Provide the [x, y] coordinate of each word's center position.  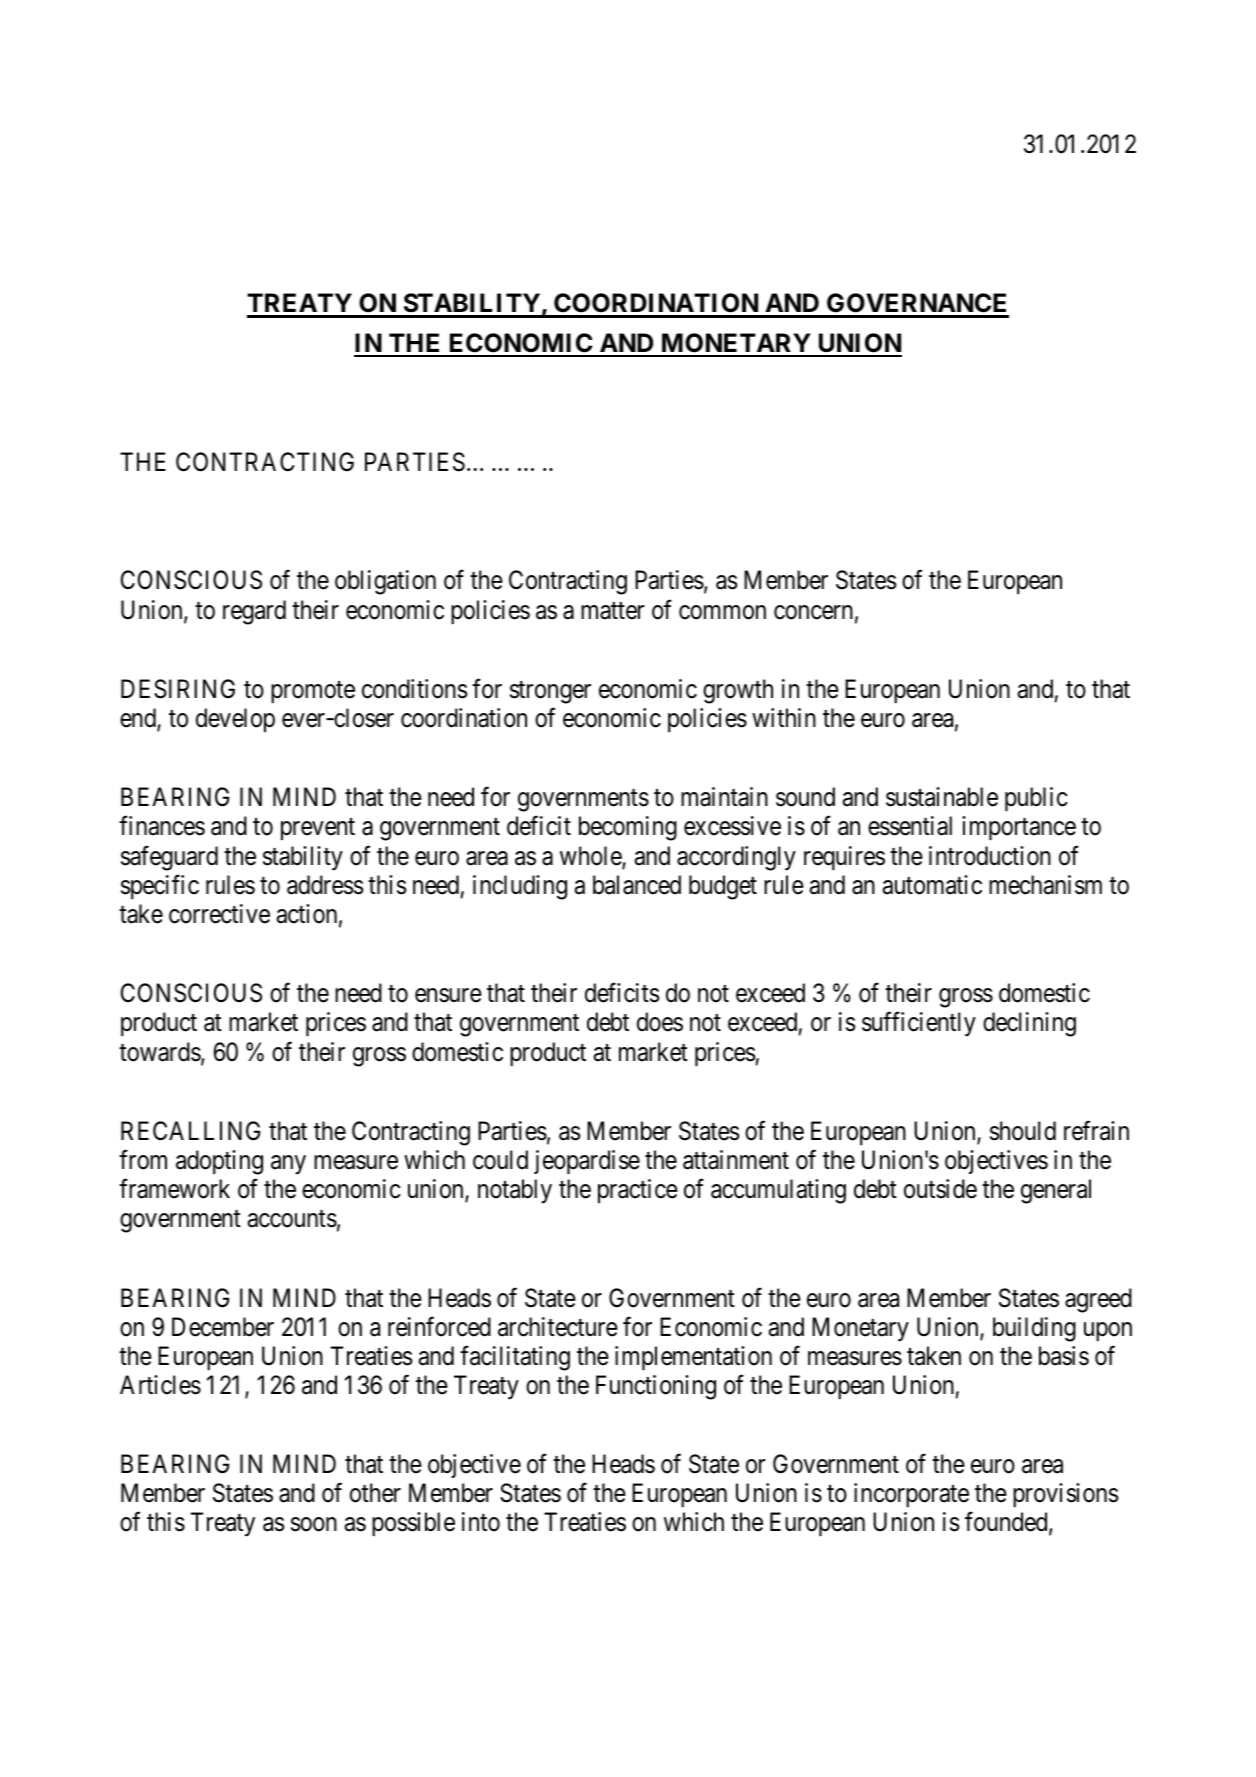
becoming [628, 828]
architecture [558, 1327]
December [223, 1327]
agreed [1098, 1300]
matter [613, 611]
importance [1019, 828]
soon [314, 1525]
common [722, 612]
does [660, 1022]
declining [1029, 1024]
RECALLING [190, 1131]
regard [254, 612]
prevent [318, 829]
